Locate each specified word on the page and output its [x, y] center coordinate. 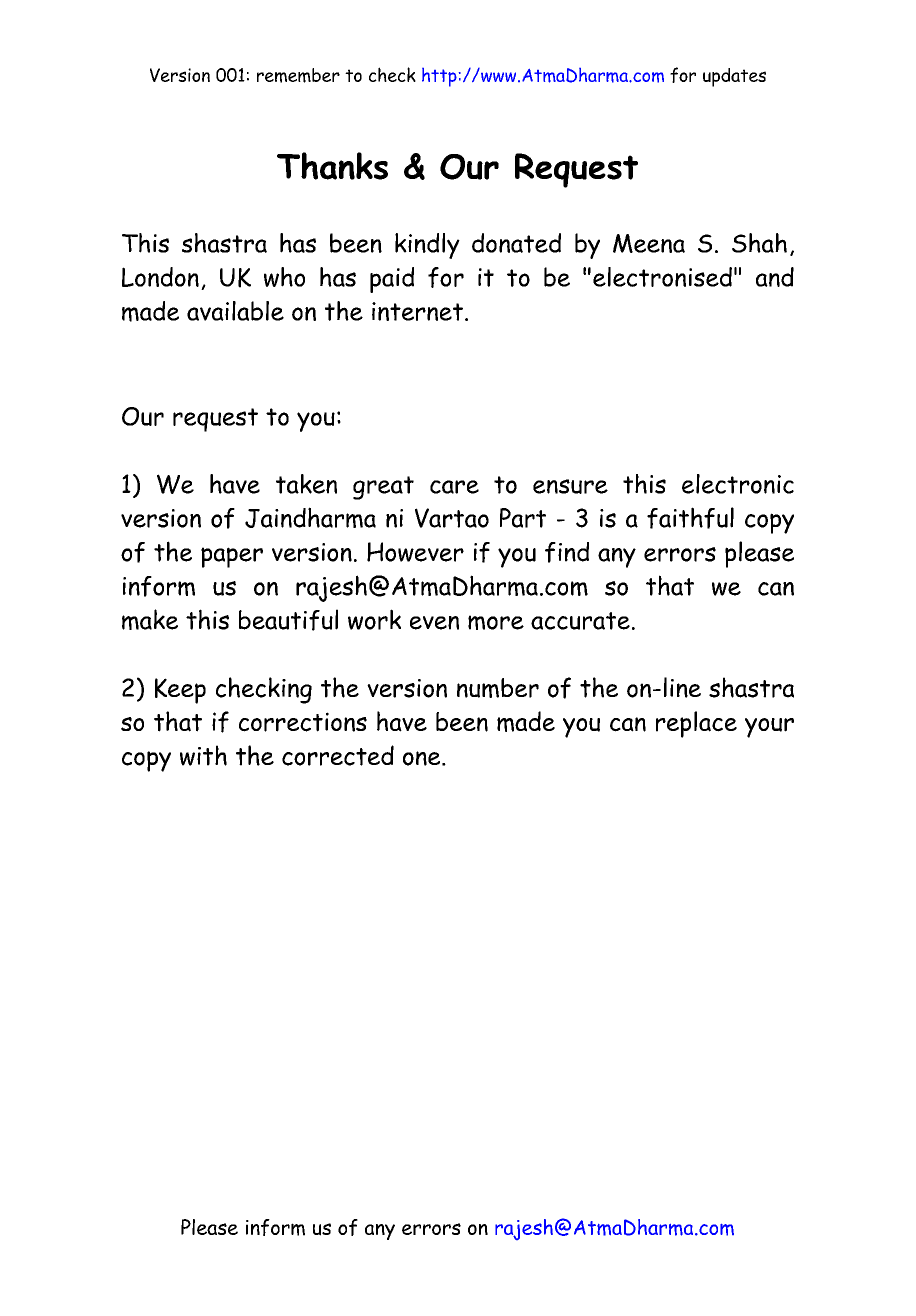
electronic [738, 484]
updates [734, 77]
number [498, 688]
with [203, 755]
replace [696, 724]
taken [306, 484]
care [454, 487]
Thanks [332, 166]
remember [298, 75]
